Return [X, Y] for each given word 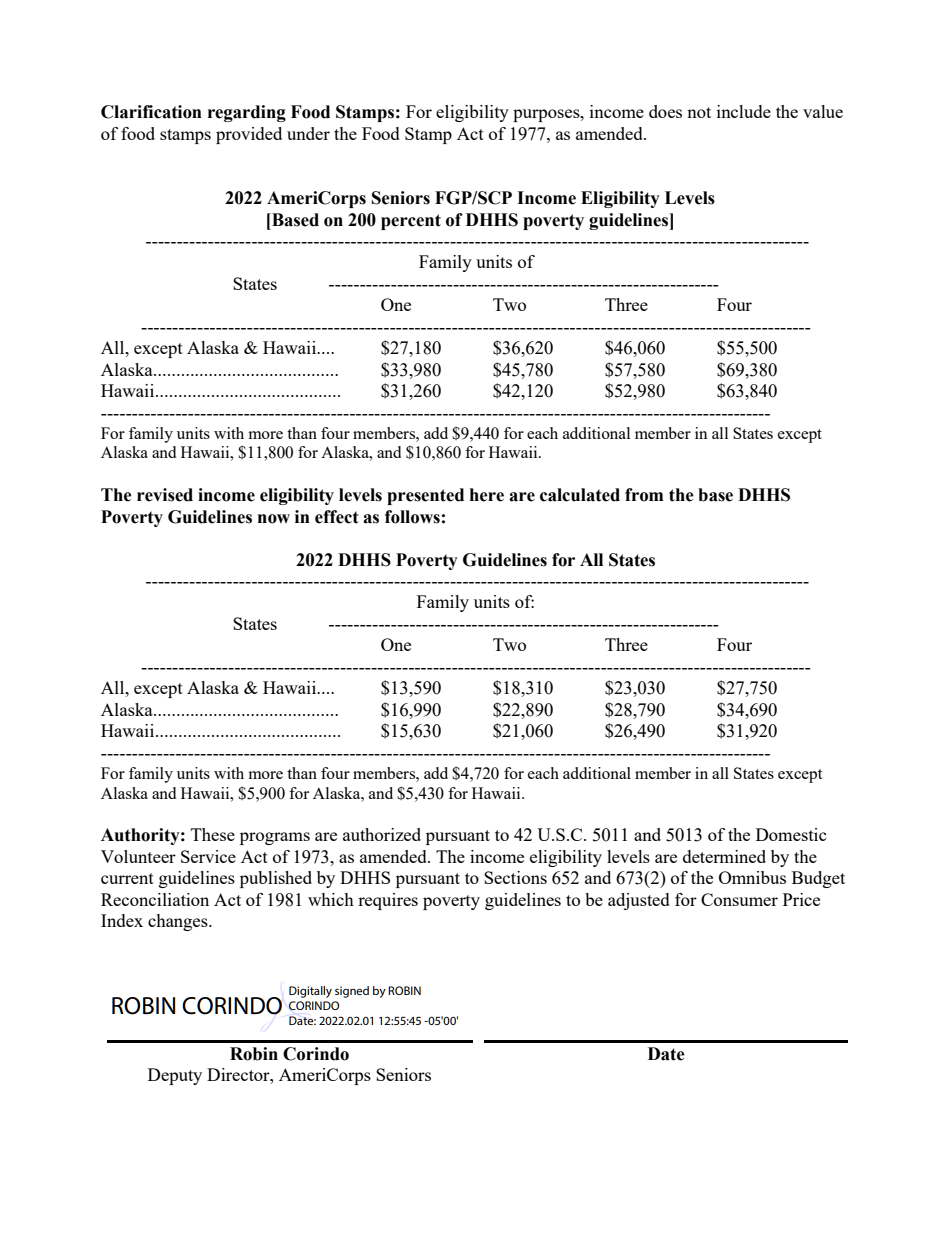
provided [249, 135]
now [274, 519]
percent [411, 222]
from [644, 495]
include [744, 111]
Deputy [175, 1076]
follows [412, 517]
